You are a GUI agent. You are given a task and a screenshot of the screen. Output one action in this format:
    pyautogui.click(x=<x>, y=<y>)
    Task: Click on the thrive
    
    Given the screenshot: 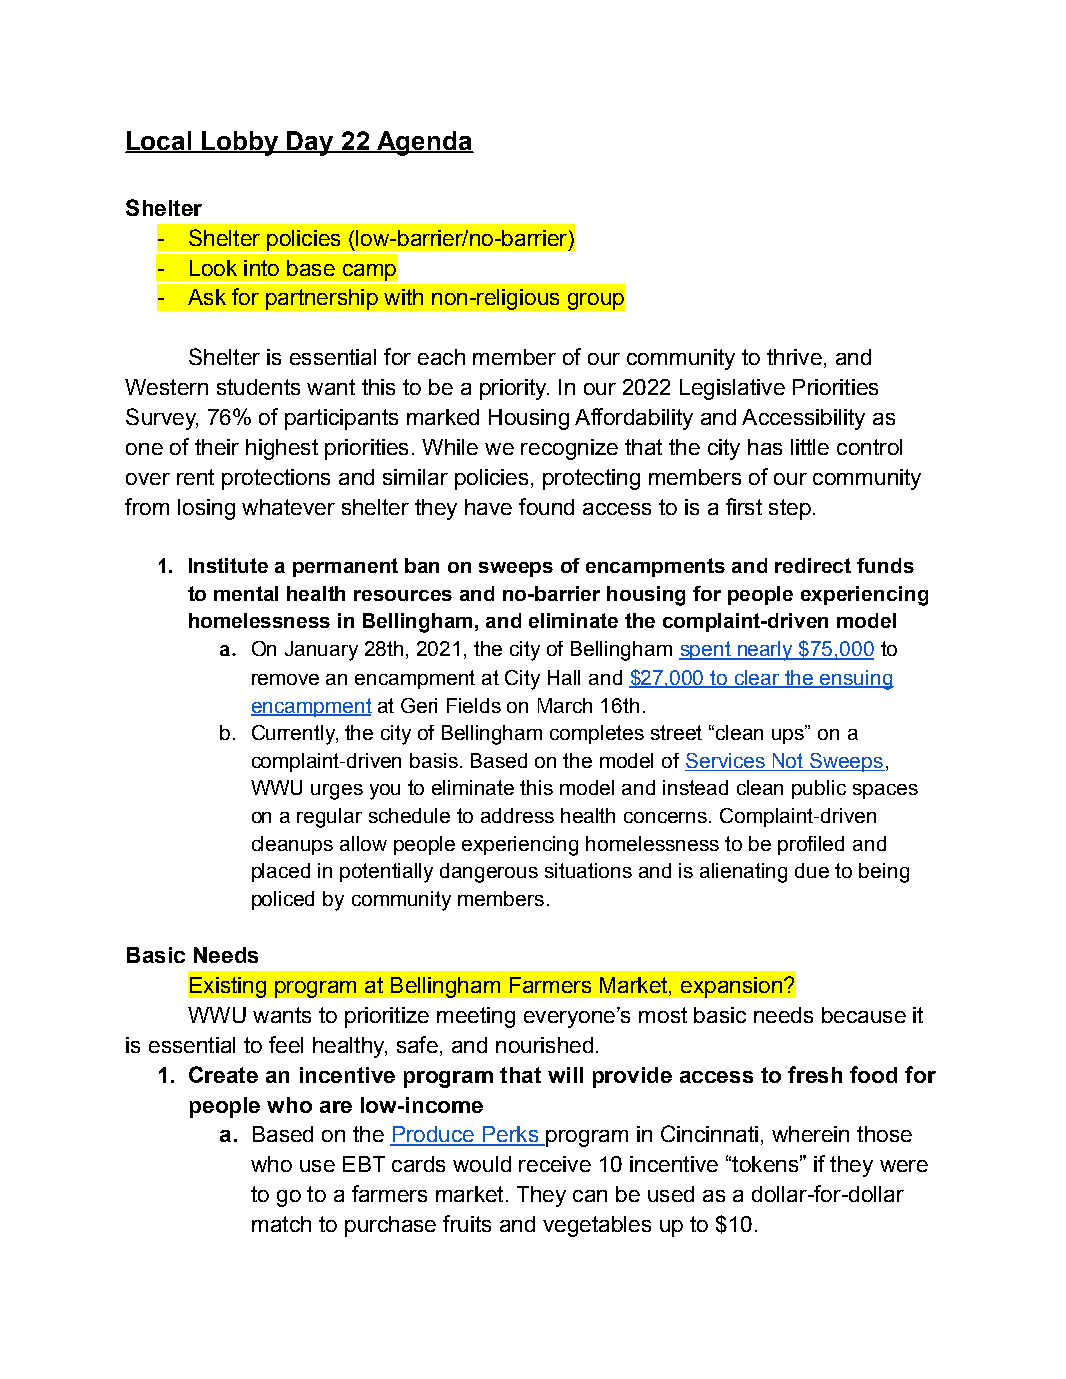 What is the action you would take?
    pyautogui.click(x=794, y=357)
